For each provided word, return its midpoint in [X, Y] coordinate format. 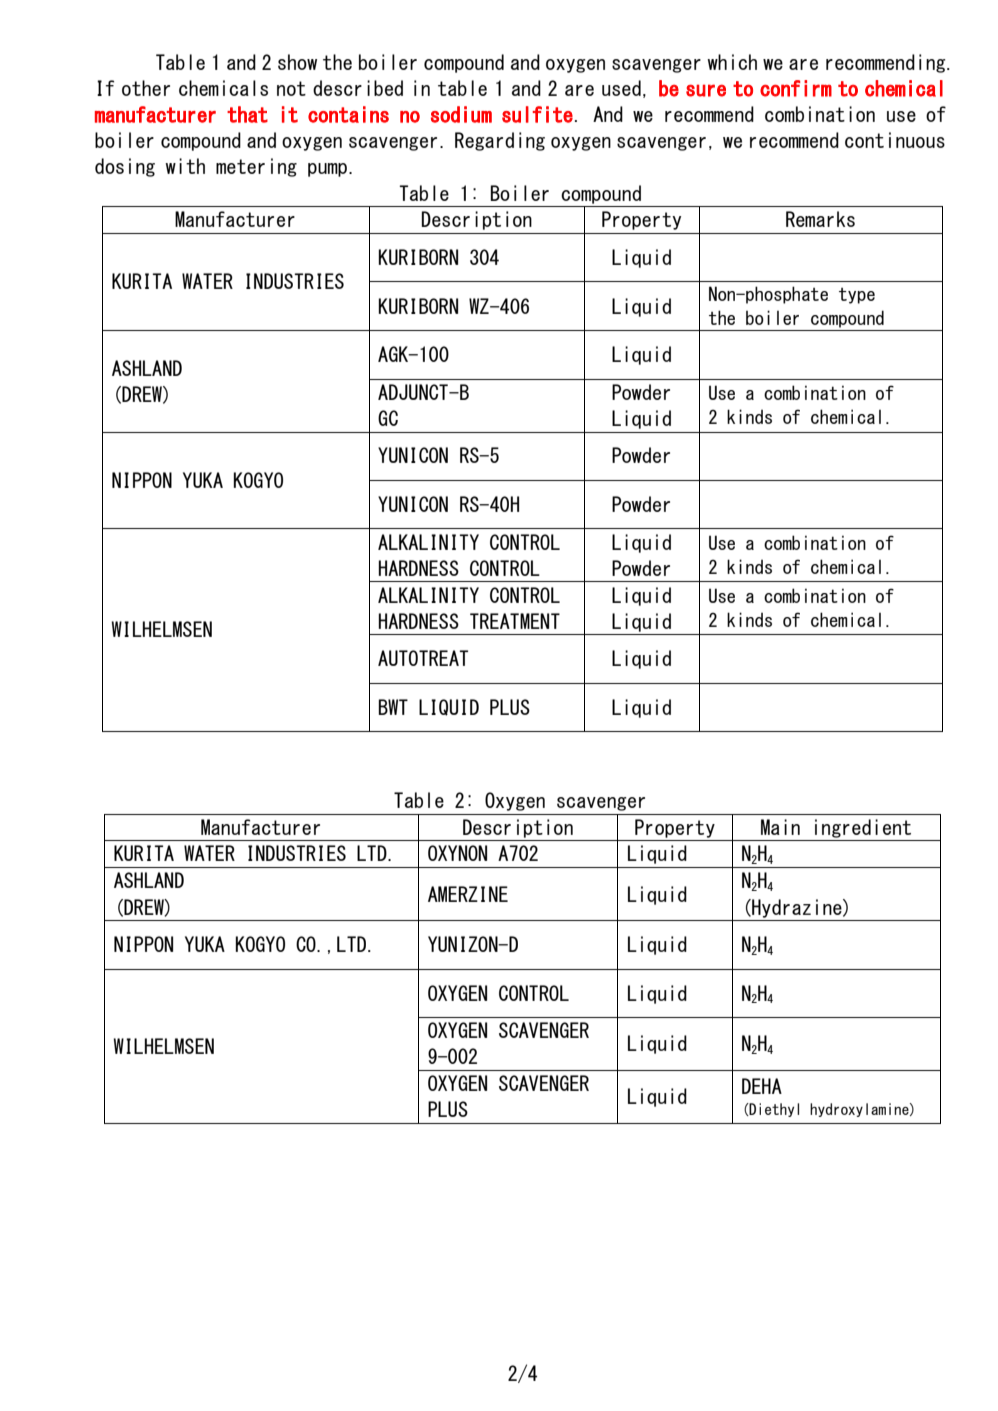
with [185, 166]
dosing [125, 167]
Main [780, 827]
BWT [393, 707]
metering [256, 167]
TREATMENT [515, 621]
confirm [796, 88]
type [857, 296]
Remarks [820, 219]
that [247, 114]
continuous [895, 140]
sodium [461, 114]
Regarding [500, 141]
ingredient [863, 828]
